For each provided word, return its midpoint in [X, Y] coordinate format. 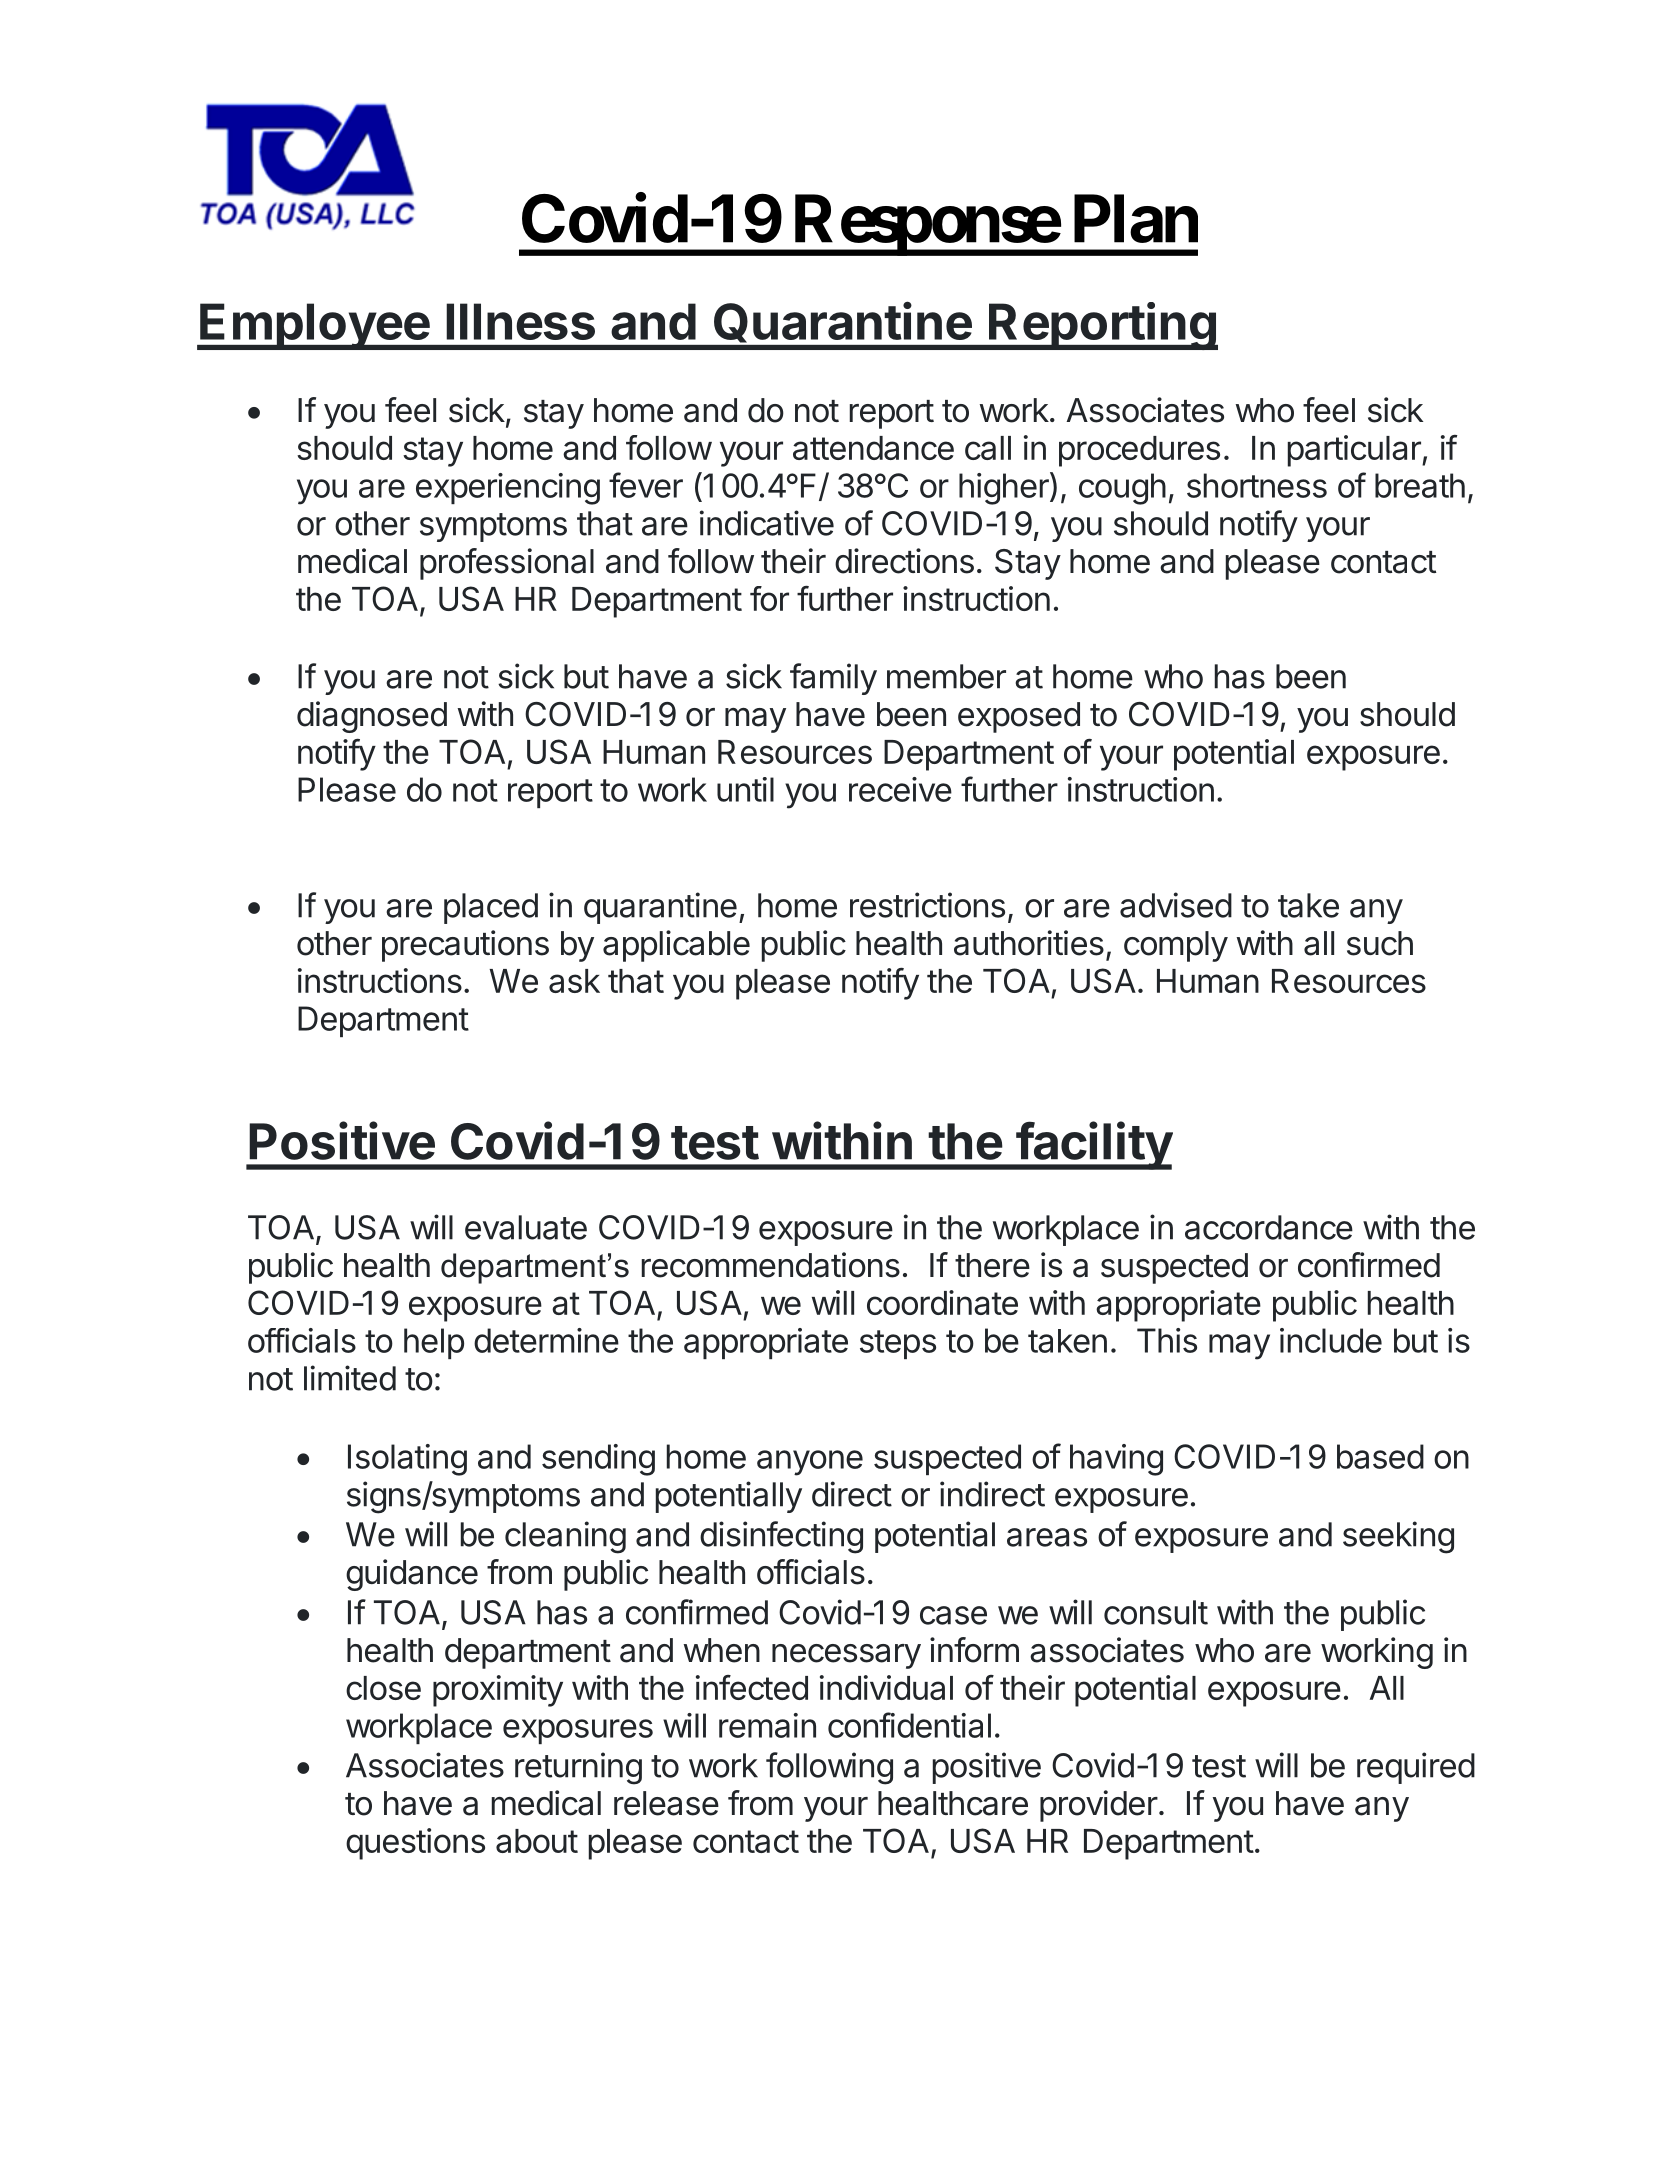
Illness [520, 321]
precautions [465, 946]
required [1416, 1768]
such [1380, 943]
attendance [873, 448]
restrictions [927, 905]
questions [415, 1844]
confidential [909, 1725]
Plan [1136, 219]
